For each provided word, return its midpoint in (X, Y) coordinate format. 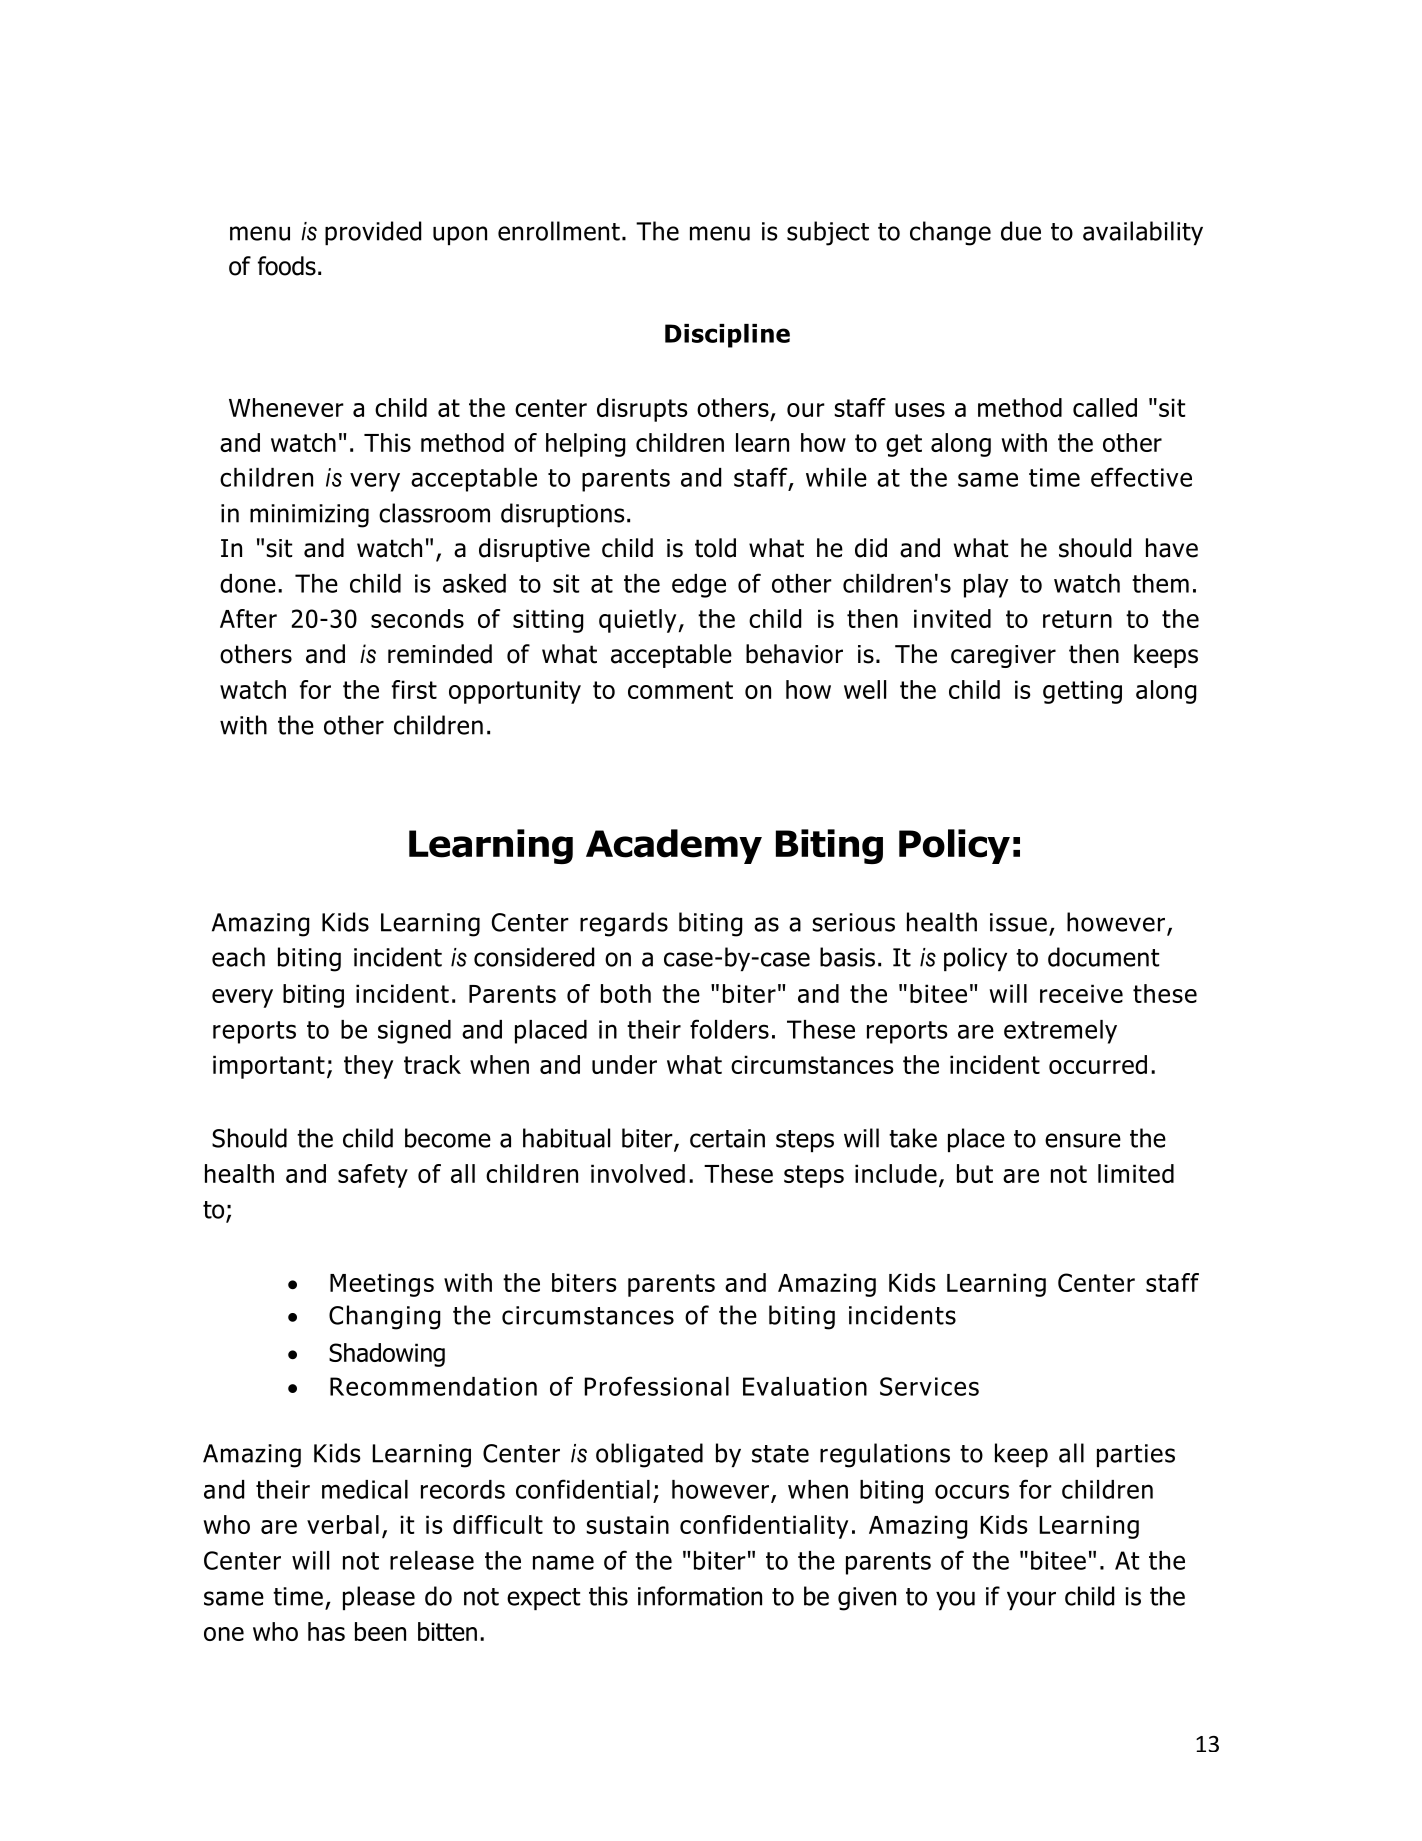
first (414, 689)
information (700, 1596)
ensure (1083, 1140)
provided (373, 233)
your (1031, 1600)
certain (727, 1138)
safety (373, 1176)
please (379, 1598)
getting (1082, 692)
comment (680, 690)
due (1021, 231)
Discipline (727, 336)
